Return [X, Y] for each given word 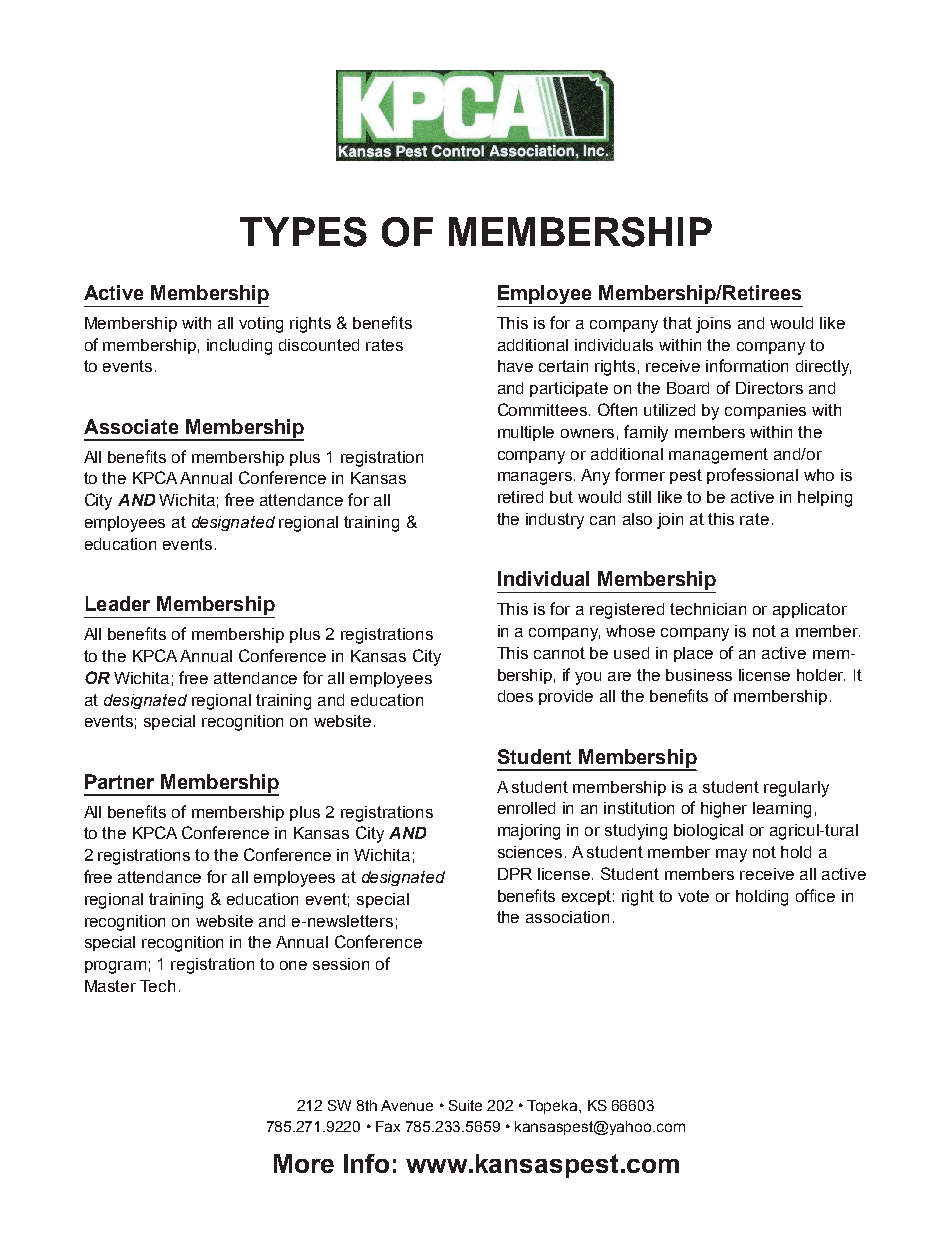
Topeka [553, 1107]
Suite [465, 1105]
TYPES [303, 232]
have [515, 366]
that [677, 323]
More [304, 1163]
